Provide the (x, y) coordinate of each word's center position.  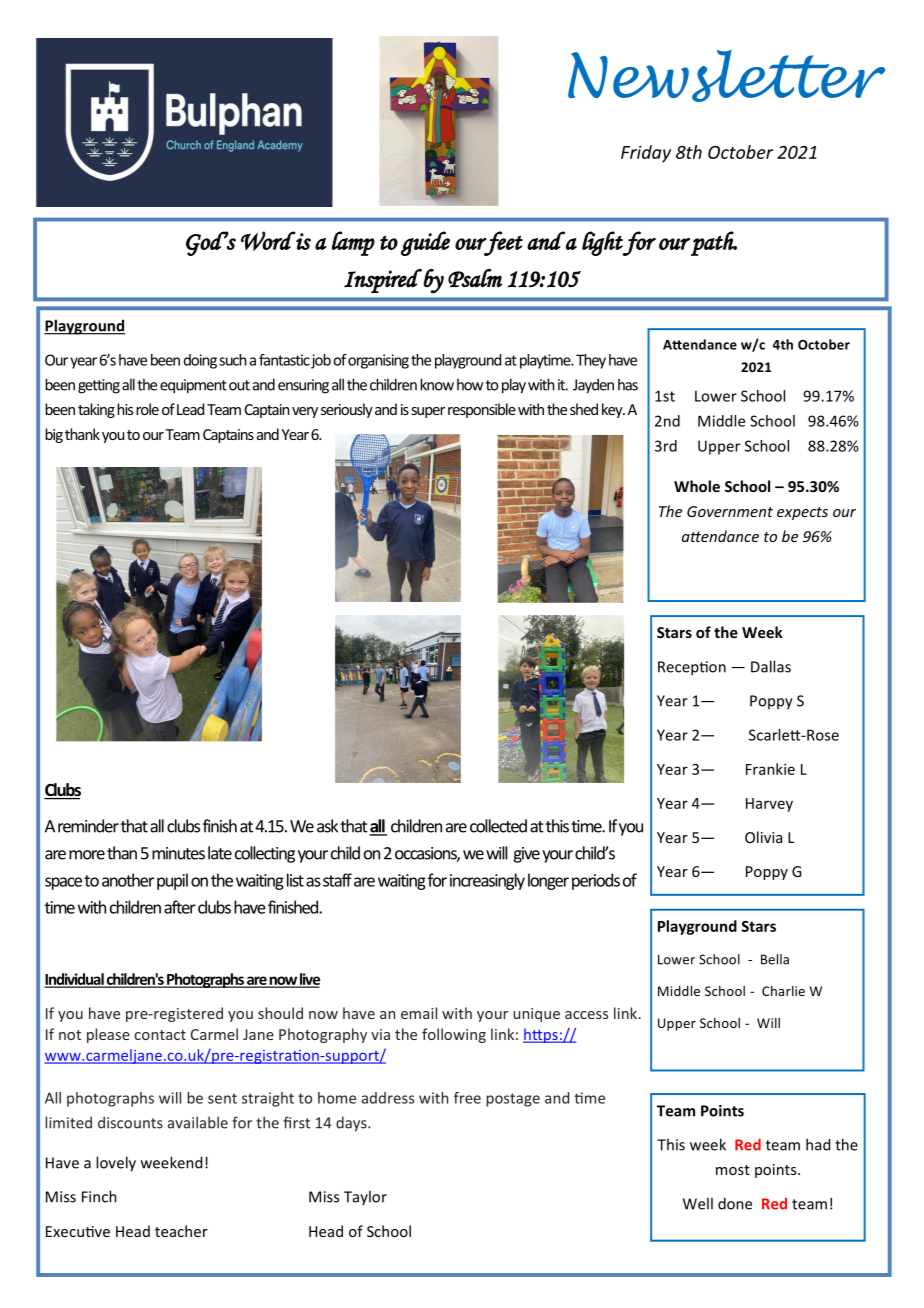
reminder (88, 826)
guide (425, 243)
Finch (99, 1196)
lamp (353, 243)
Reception (692, 668)
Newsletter (726, 76)
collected (498, 826)
